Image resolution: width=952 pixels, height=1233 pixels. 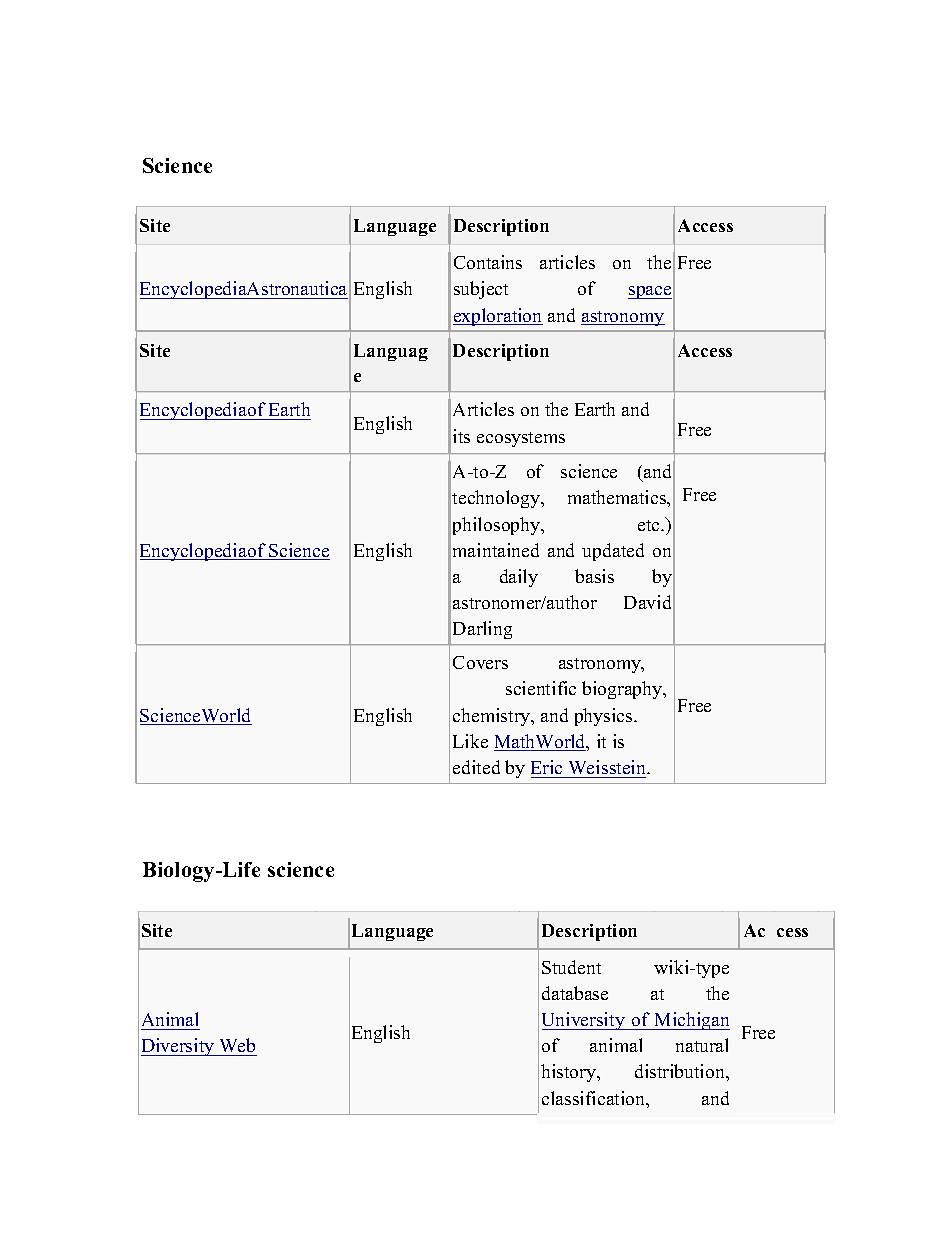 What do you see at coordinates (498, 317) in the page?
I see `exploration` at bounding box center [498, 317].
